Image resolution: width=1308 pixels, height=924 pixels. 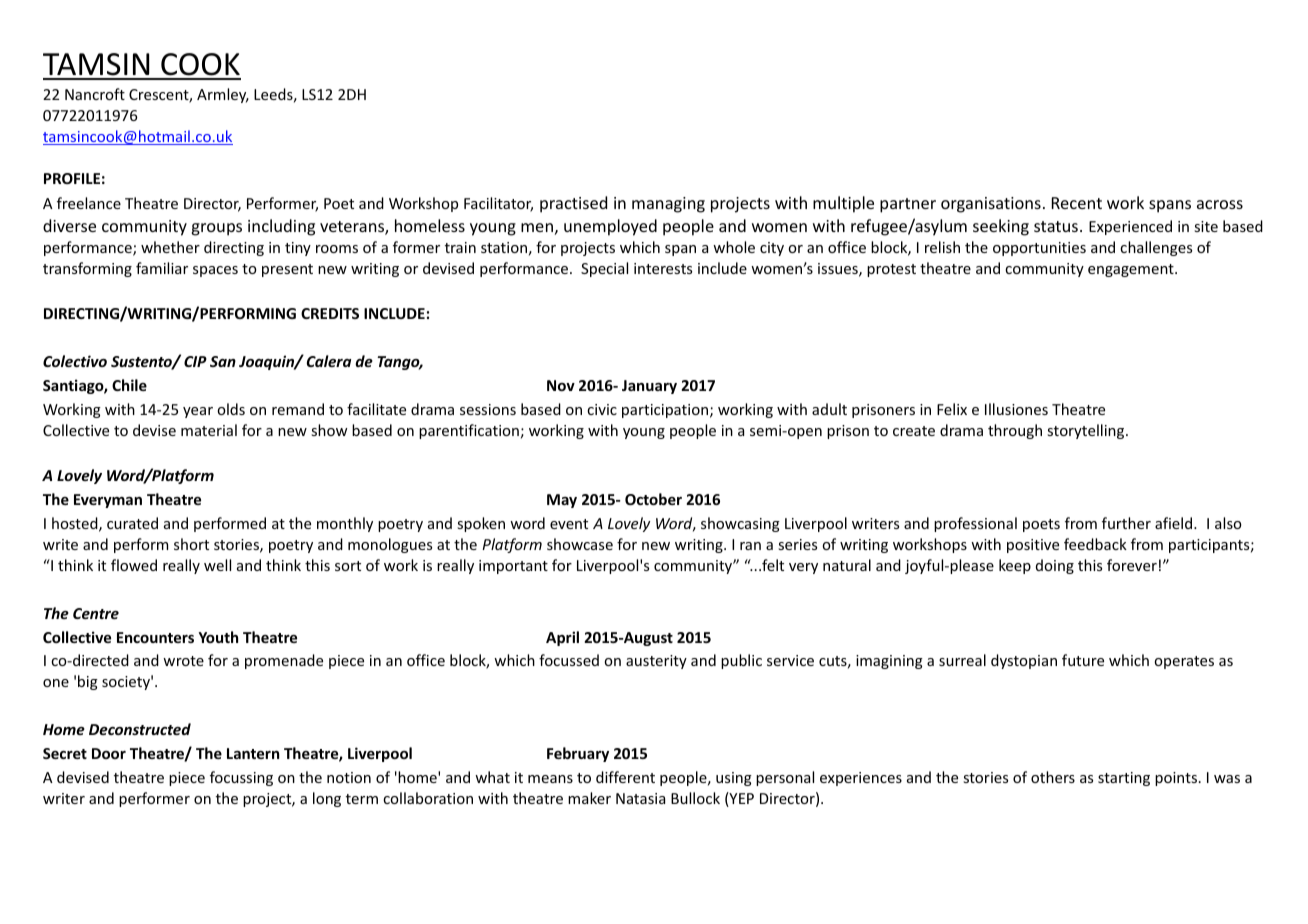 I want to click on May, so click(x=562, y=501).
